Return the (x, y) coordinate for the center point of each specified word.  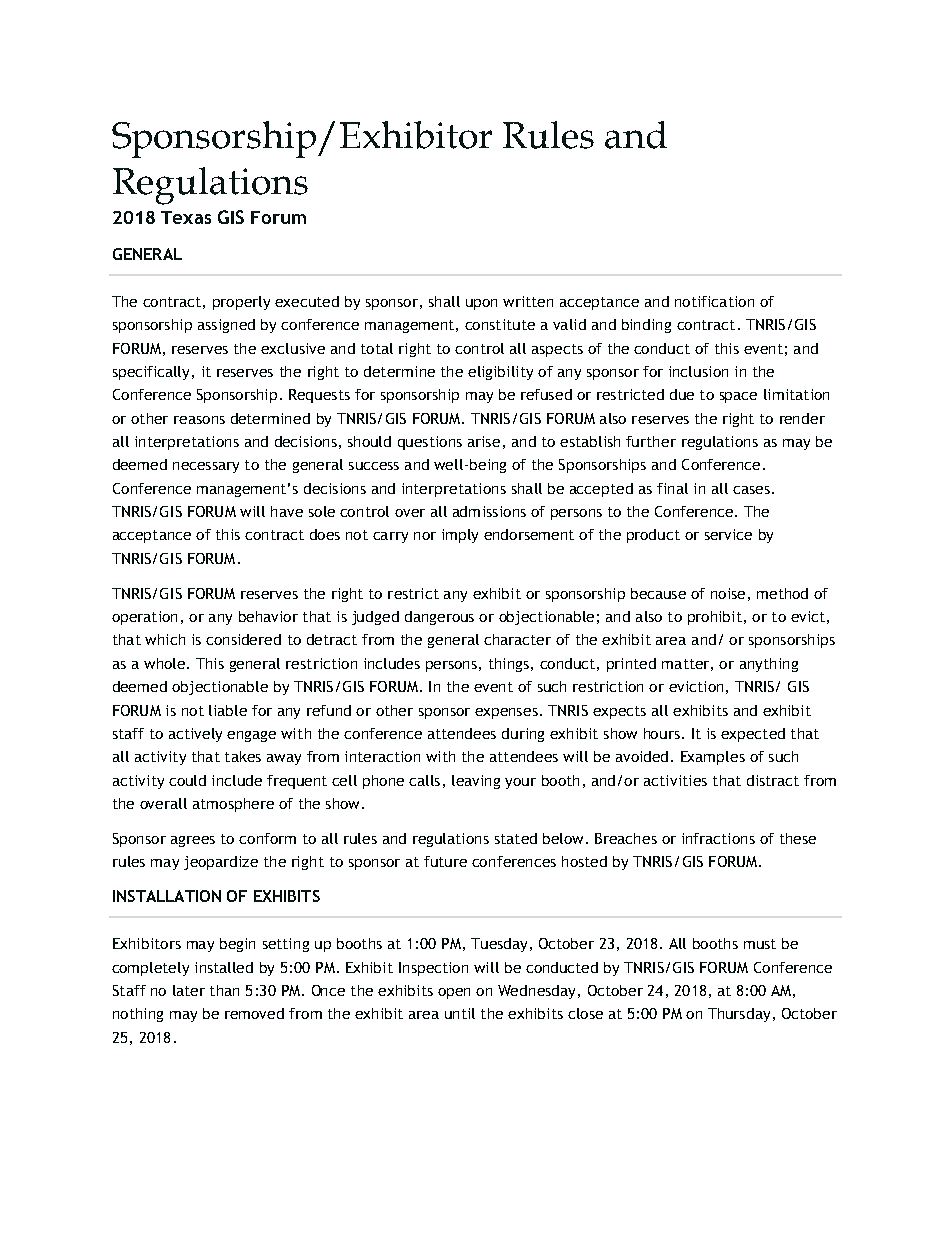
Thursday (739, 1015)
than (224, 990)
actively (195, 735)
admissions (489, 511)
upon (481, 304)
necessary (206, 467)
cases (751, 490)
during (523, 735)
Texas (186, 217)
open (454, 993)
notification (714, 301)
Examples (713, 758)
